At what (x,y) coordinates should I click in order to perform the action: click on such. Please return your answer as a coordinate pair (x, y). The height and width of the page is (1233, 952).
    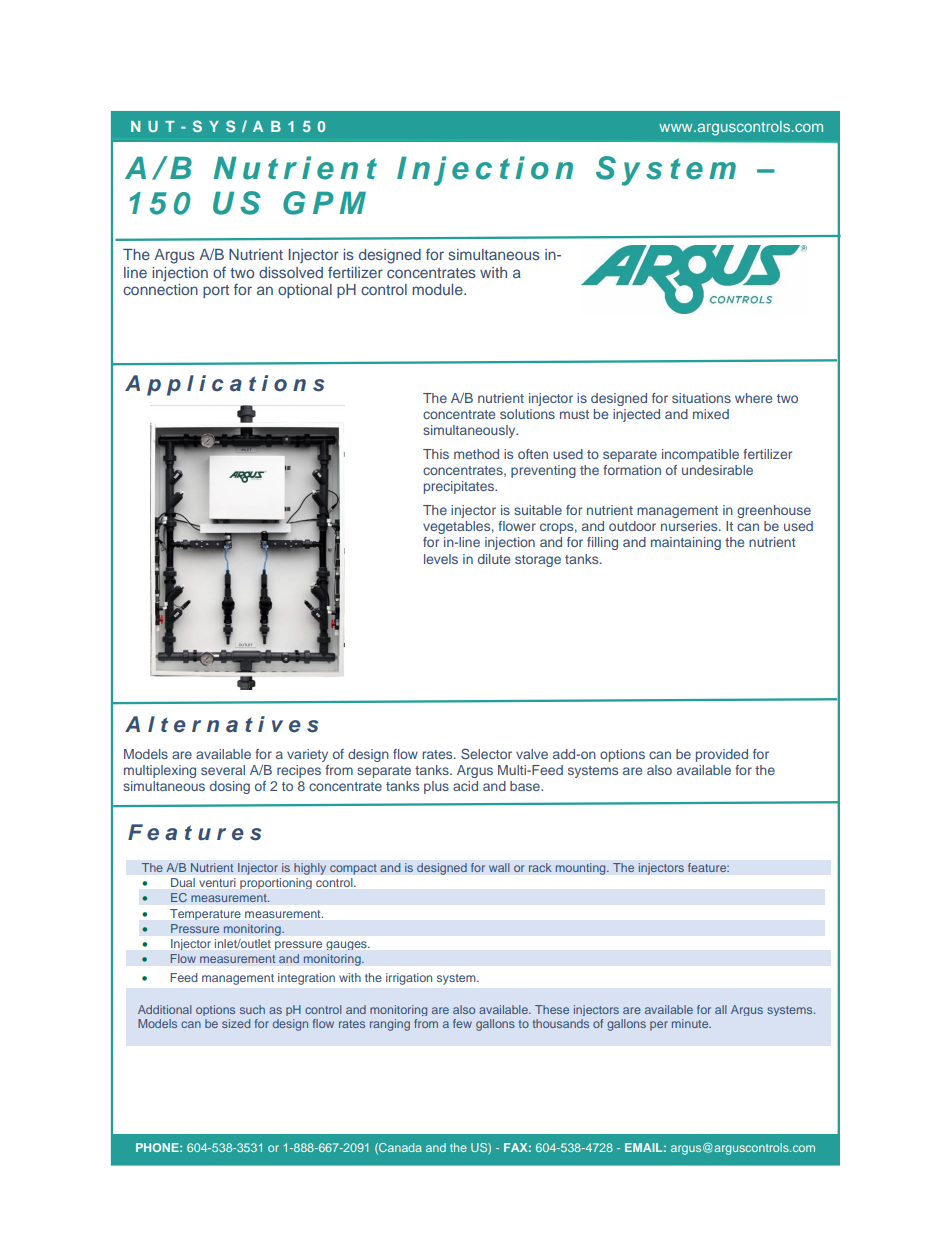
    Looking at the image, I should click on (252, 1009).
